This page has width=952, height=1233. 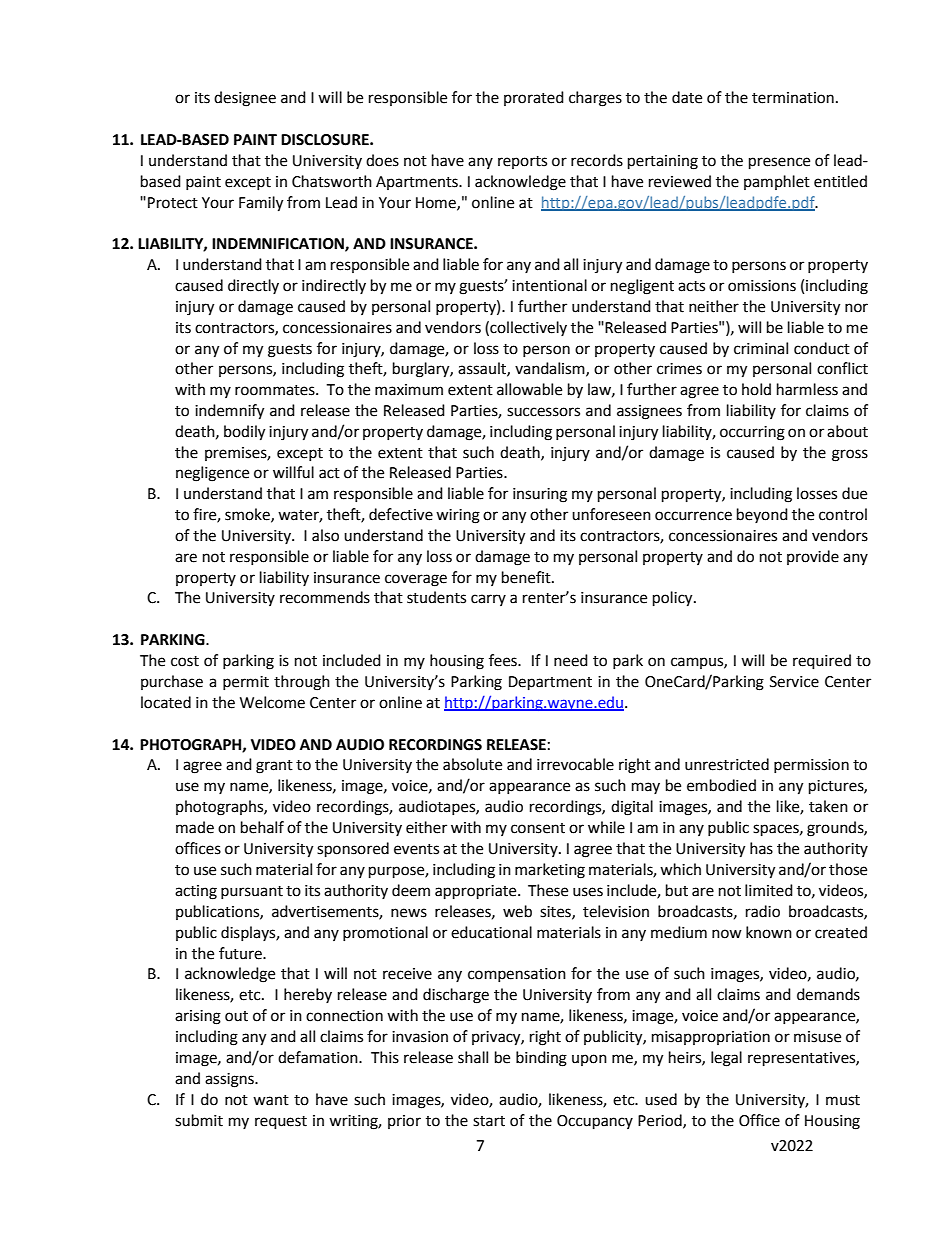 What do you see at coordinates (534, 98) in the page?
I see `prorated` at bounding box center [534, 98].
